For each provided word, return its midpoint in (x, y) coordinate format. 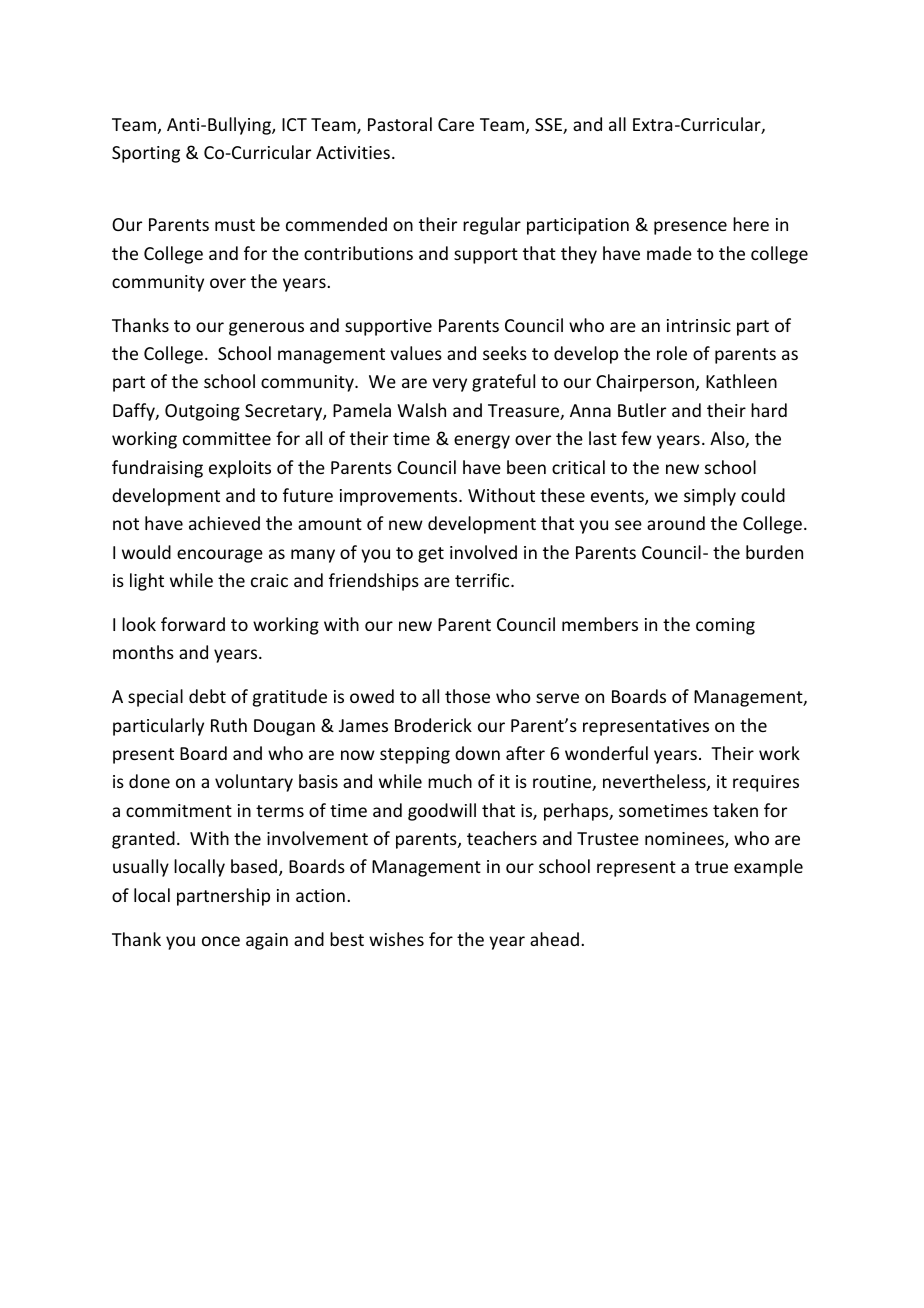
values (416, 353)
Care (456, 124)
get (431, 555)
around (676, 523)
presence (690, 228)
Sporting (146, 154)
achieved (224, 523)
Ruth (229, 725)
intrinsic (699, 325)
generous (266, 329)
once (221, 941)
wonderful (606, 753)
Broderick (433, 725)
